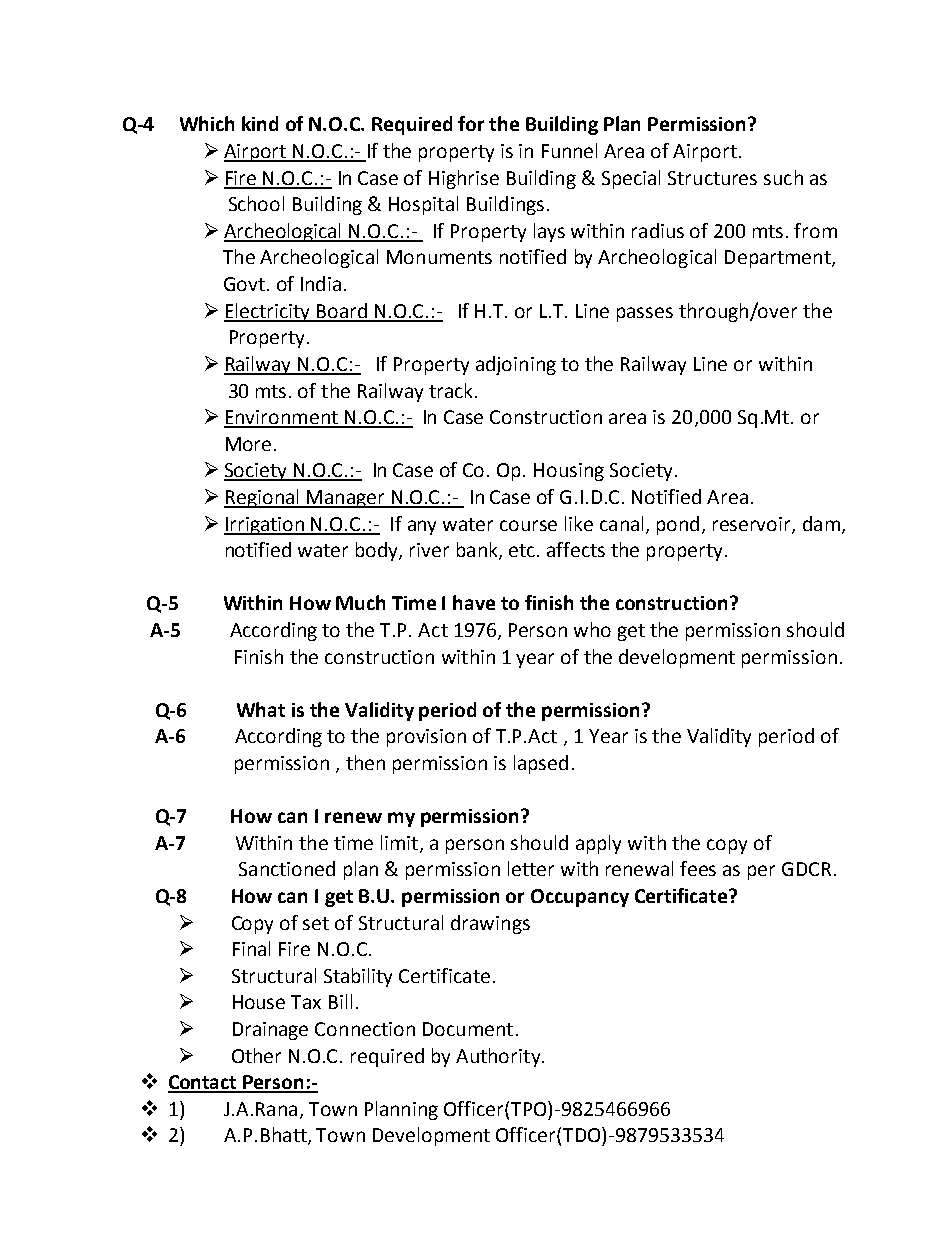 The height and width of the page is (1233, 952). Describe the element at coordinates (471, 123) in the page. I see `for` at that location.
